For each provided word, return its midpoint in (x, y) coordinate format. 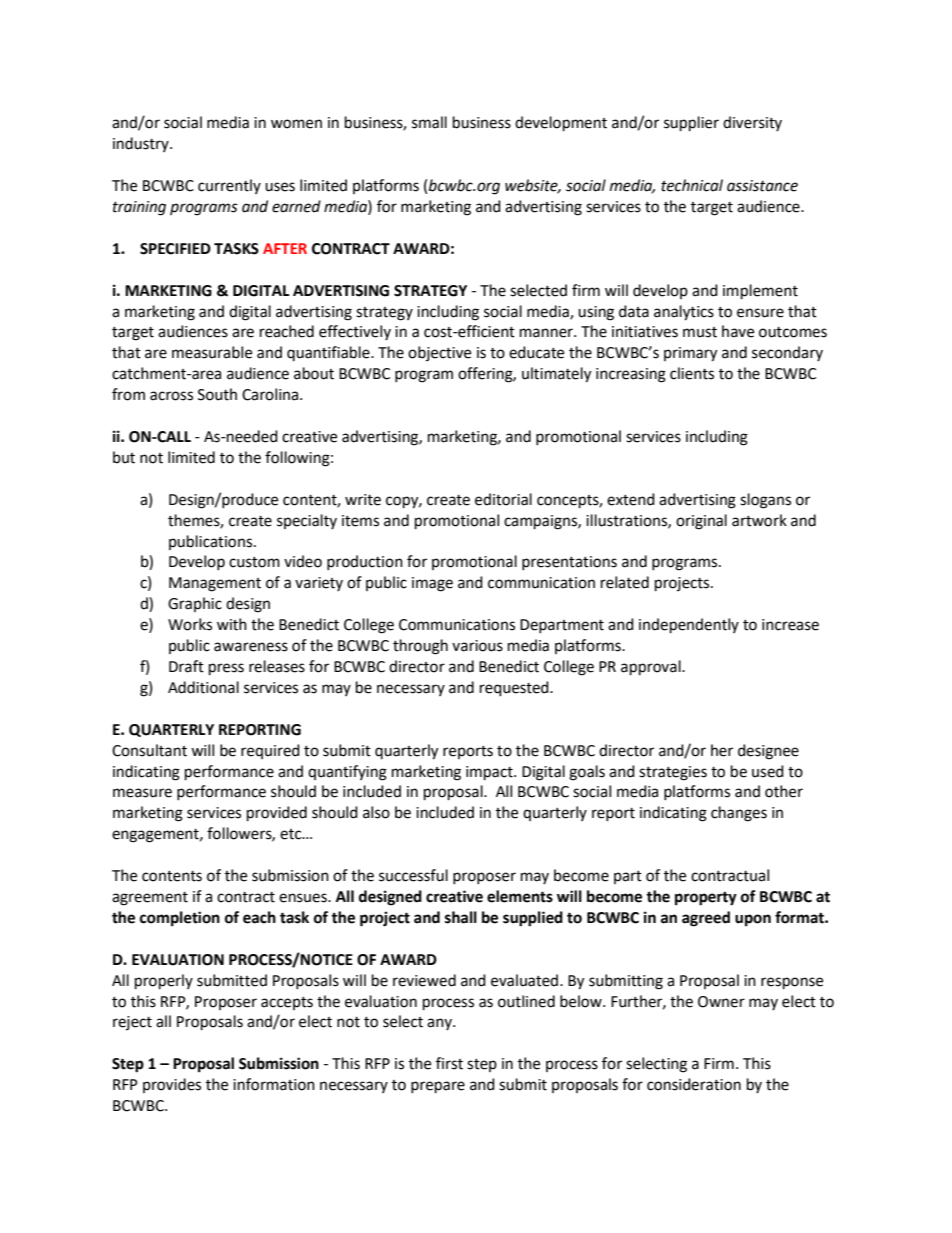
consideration (694, 1084)
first (449, 1063)
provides (172, 1085)
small (429, 122)
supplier (691, 124)
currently (229, 186)
